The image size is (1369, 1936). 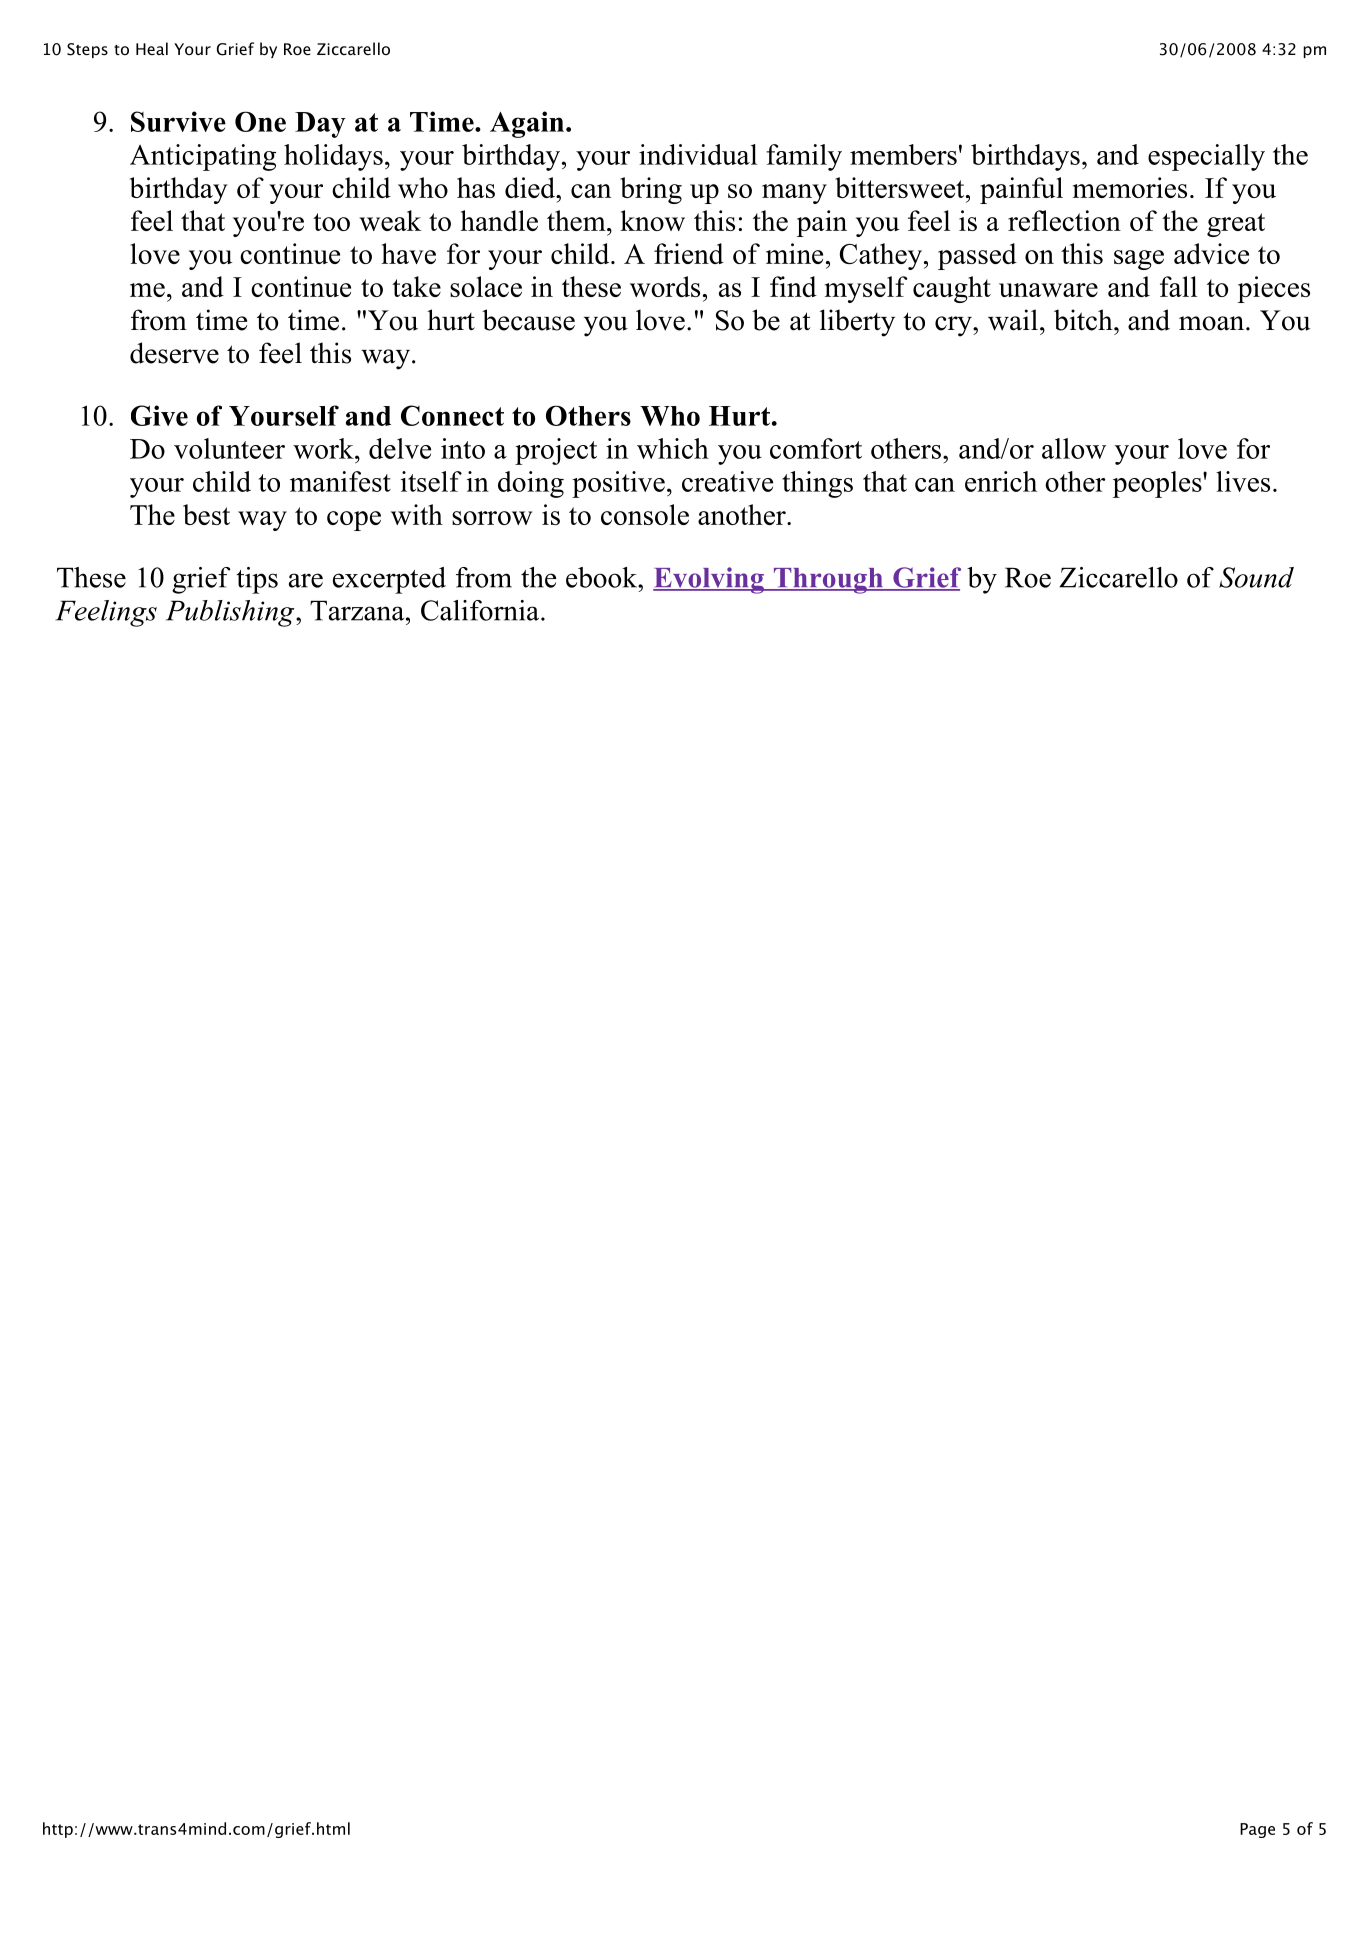 I want to click on Publishing, so click(x=231, y=613).
